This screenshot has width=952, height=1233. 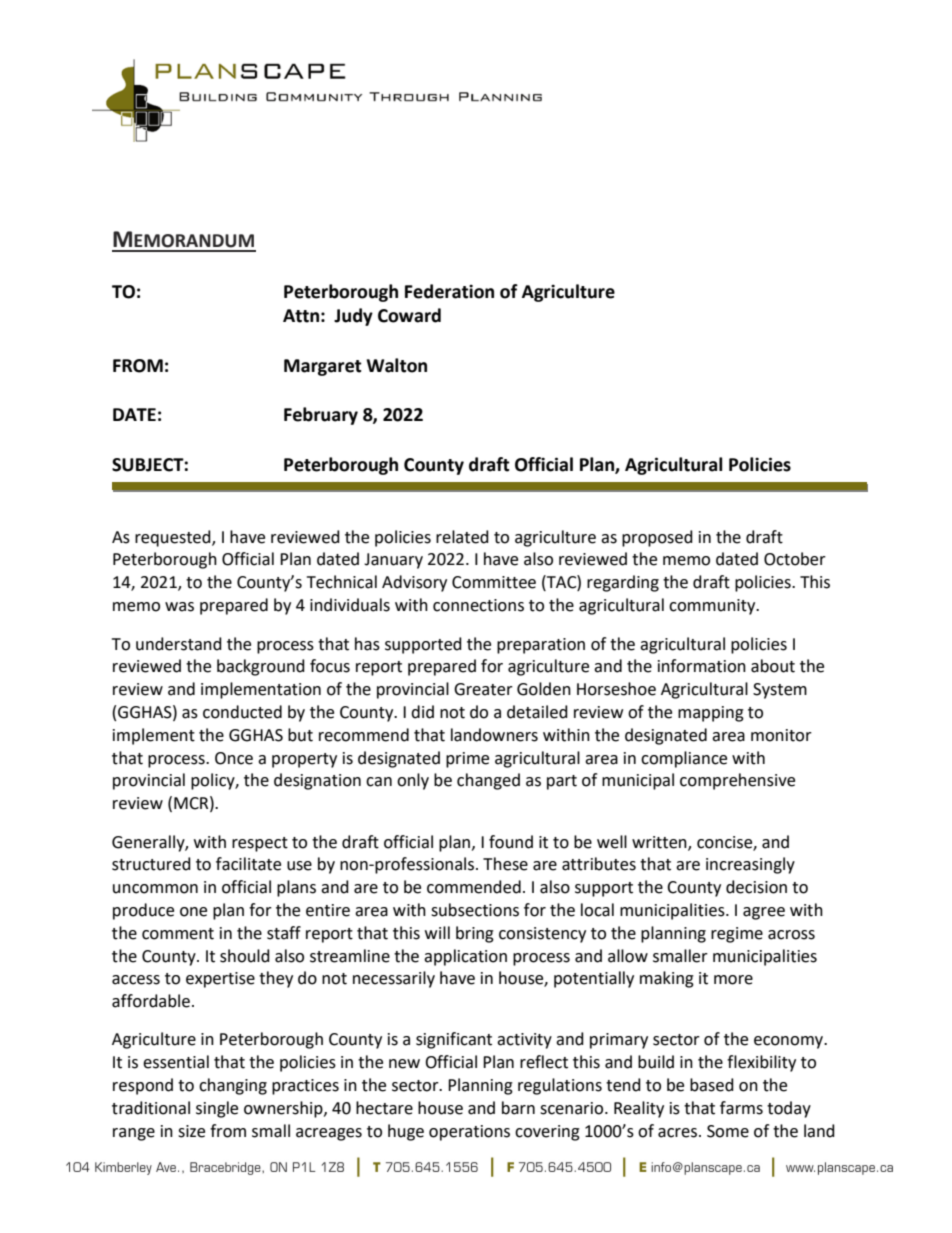 I want to click on one, so click(x=193, y=912).
